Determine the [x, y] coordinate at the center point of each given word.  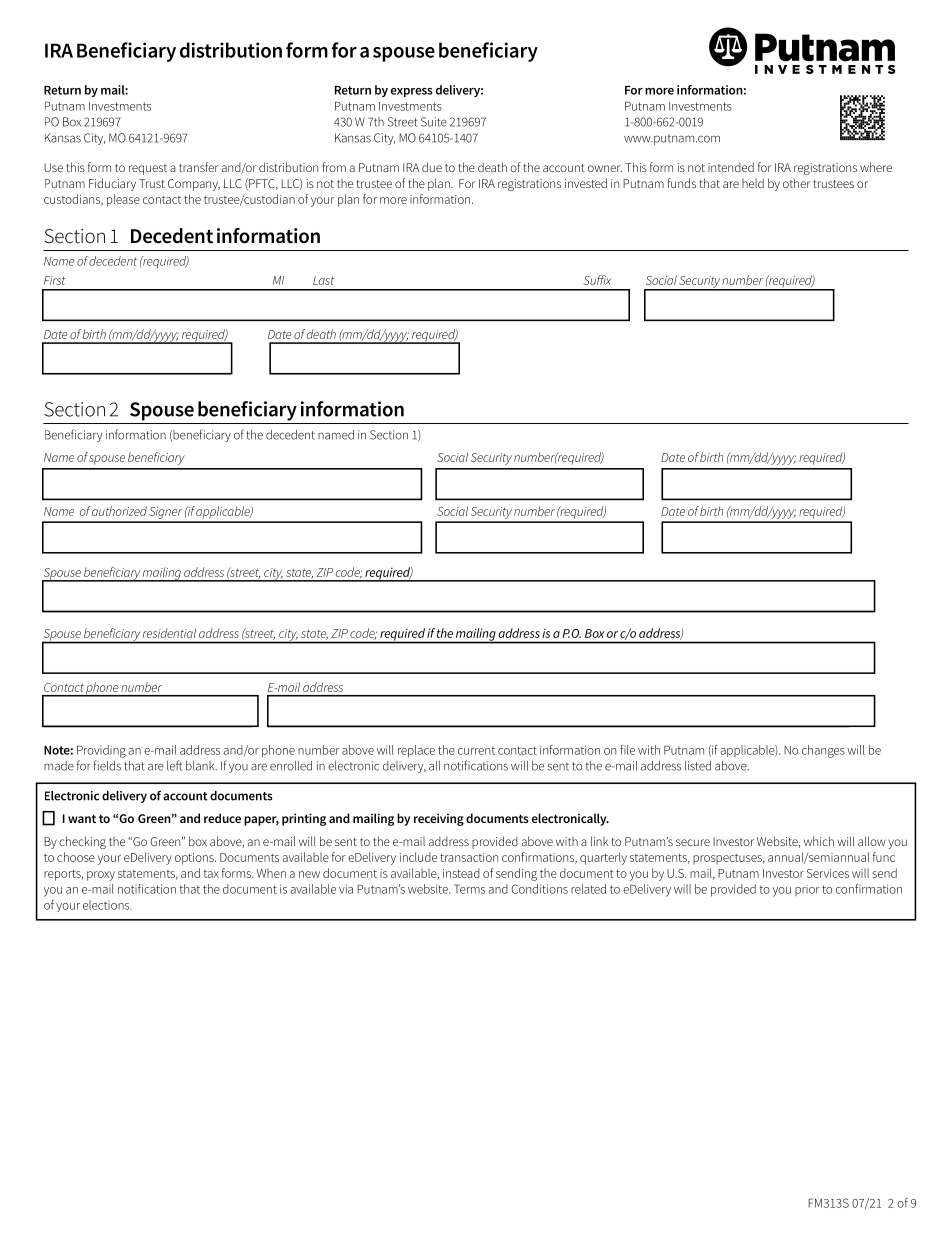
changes [823, 751]
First [55, 280]
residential [169, 633]
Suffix [597, 280]
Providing [101, 751]
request [148, 169]
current [476, 750]
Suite [434, 122]
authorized [118, 511]
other [797, 183]
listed [698, 766]
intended [731, 167]
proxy [101, 876]
